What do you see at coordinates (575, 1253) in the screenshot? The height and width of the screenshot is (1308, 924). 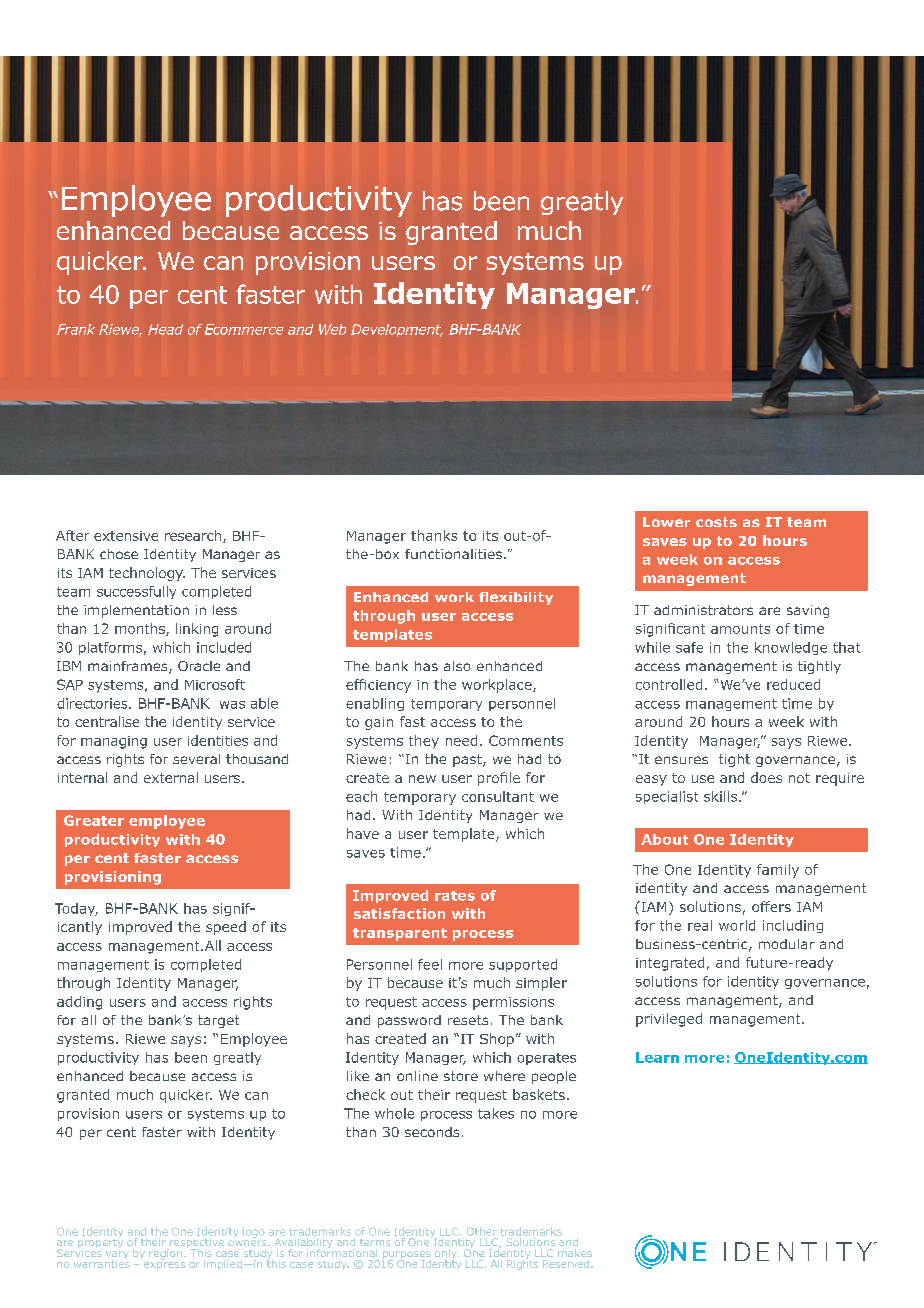 I see `makes` at bounding box center [575, 1253].
